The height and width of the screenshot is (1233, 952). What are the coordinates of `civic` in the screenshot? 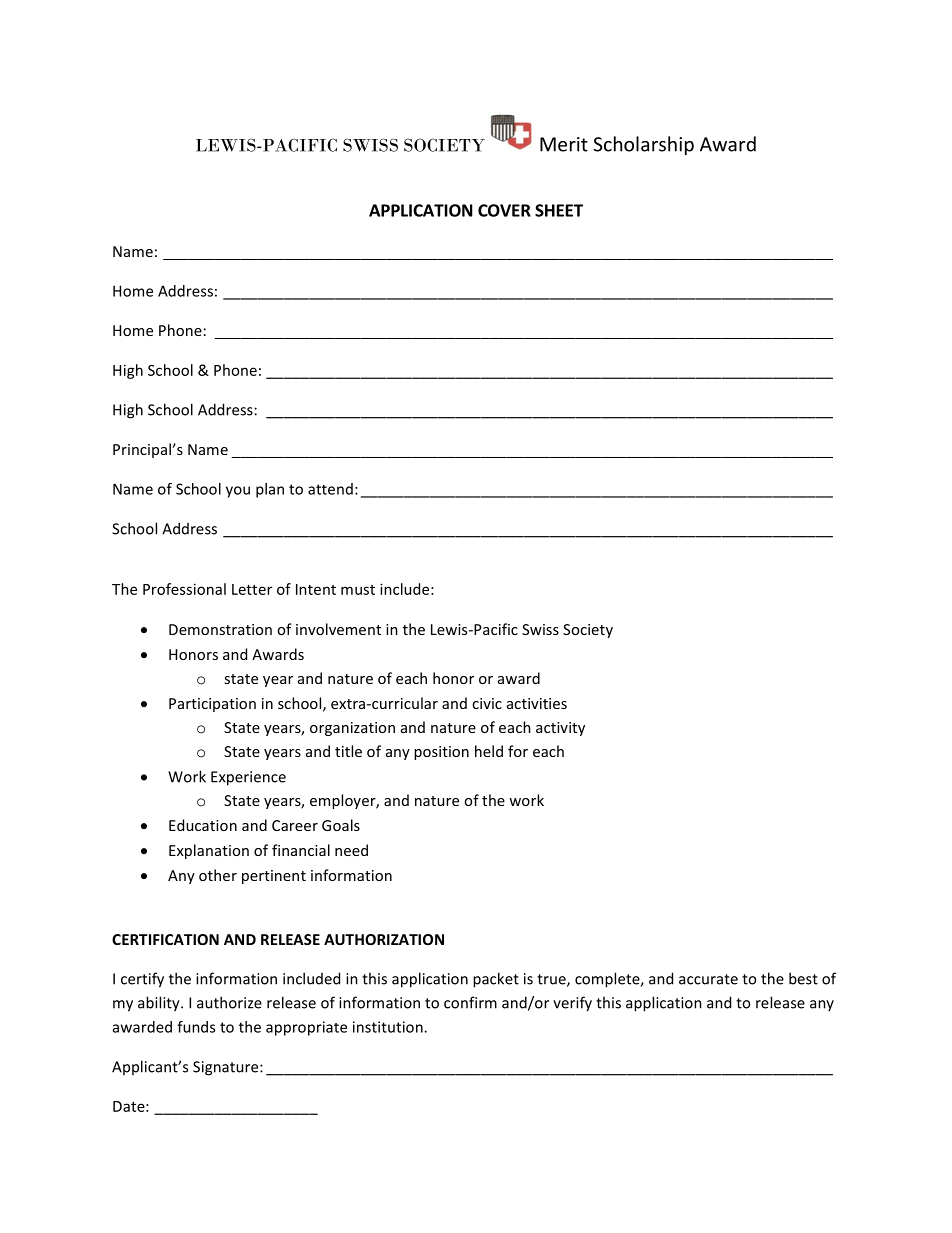 It's located at (487, 703).
